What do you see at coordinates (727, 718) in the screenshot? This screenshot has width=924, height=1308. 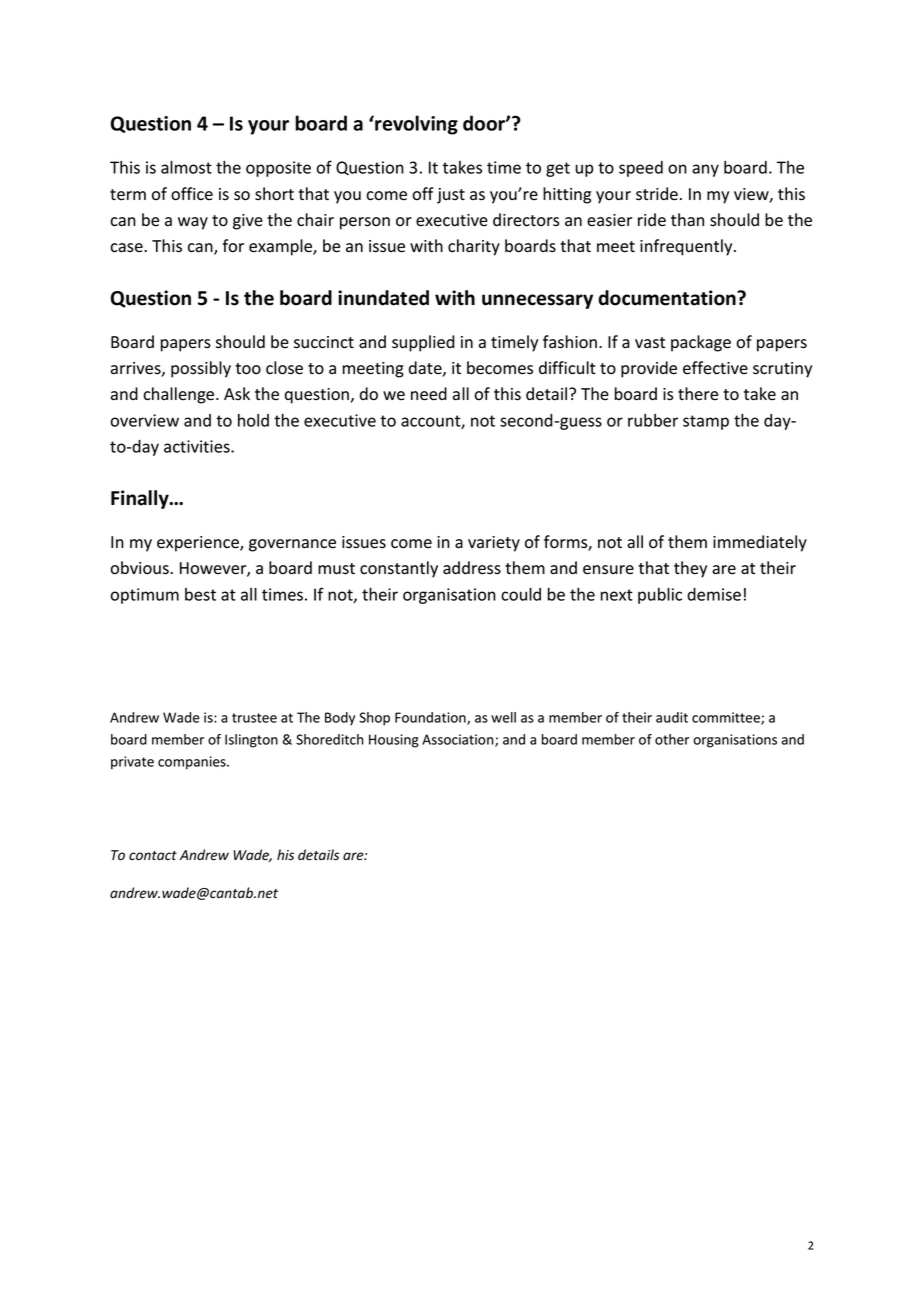 I see `committee` at bounding box center [727, 718].
